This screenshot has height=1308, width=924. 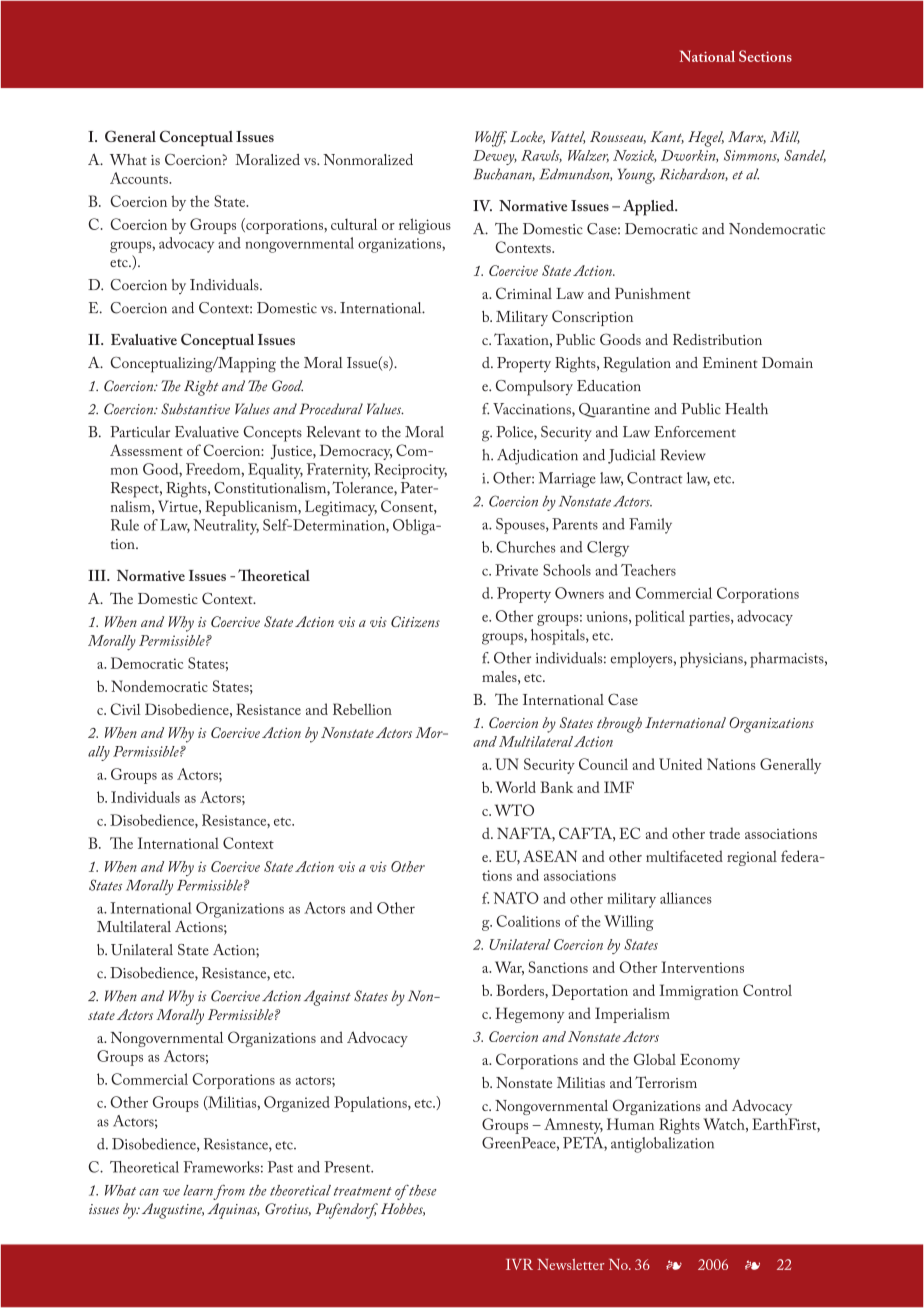 I want to click on Dewey, so click(x=495, y=157).
